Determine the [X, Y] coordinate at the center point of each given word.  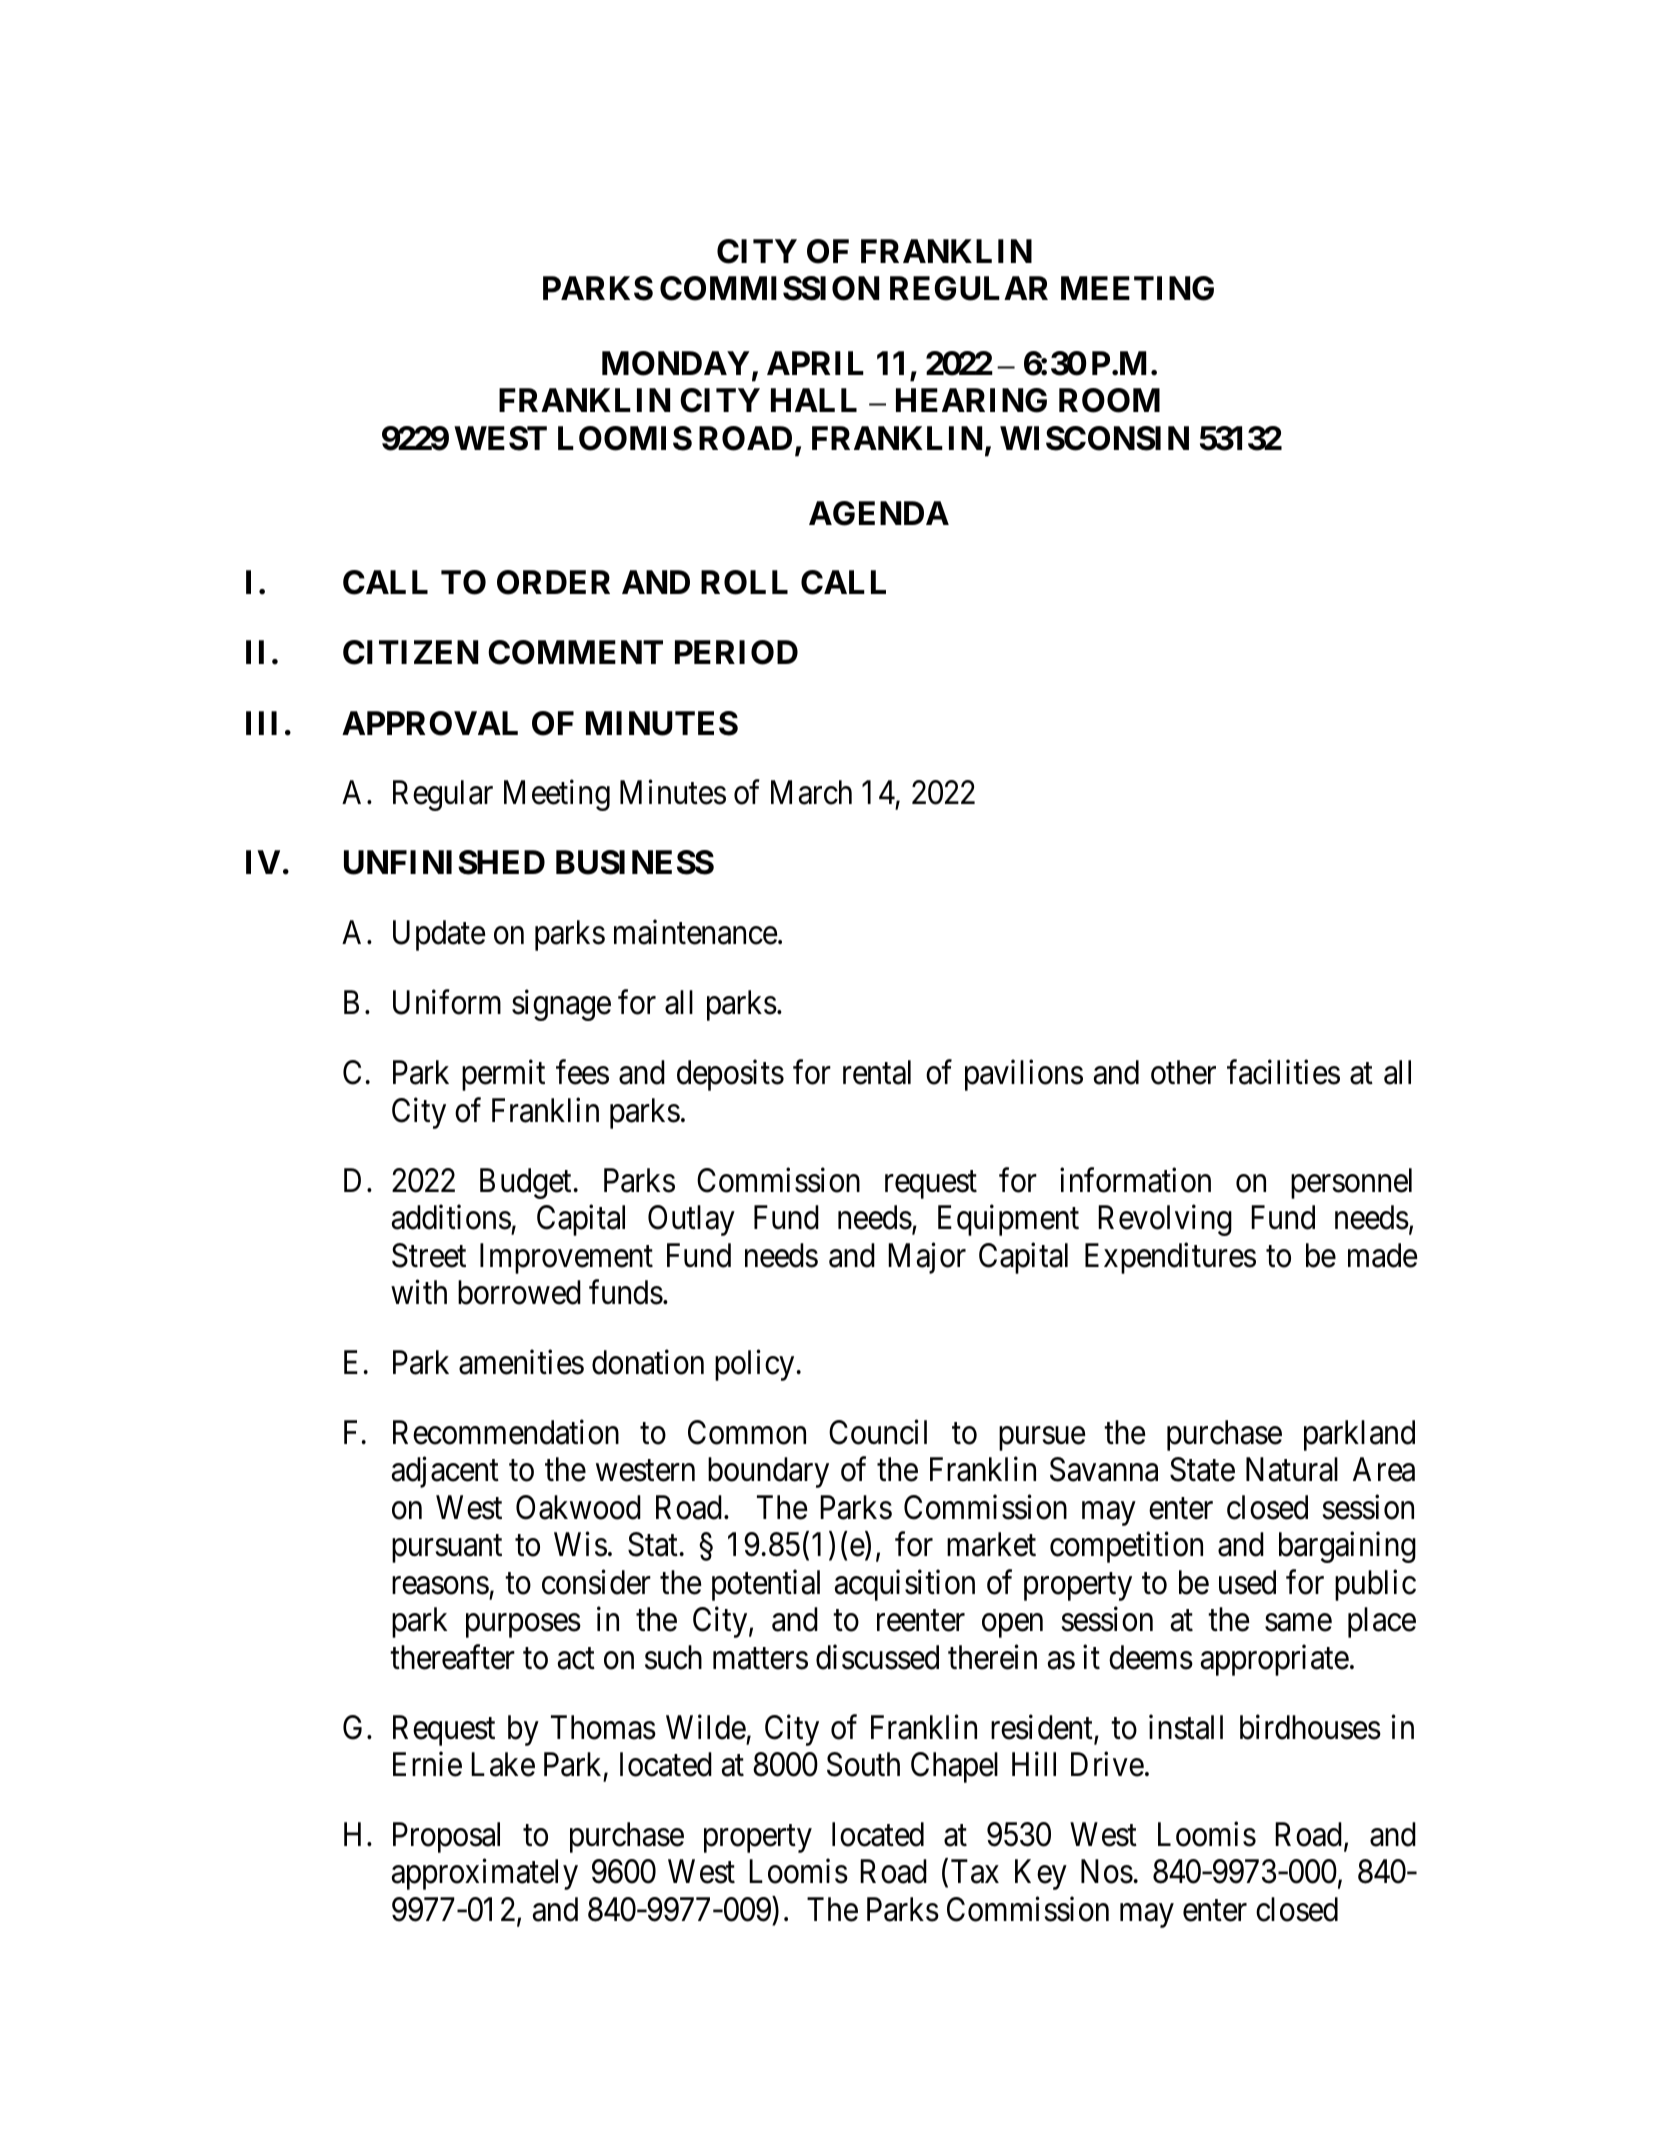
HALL [814, 400]
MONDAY [676, 363]
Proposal [446, 1837]
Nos [1107, 1872]
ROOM [1109, 400]
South [863, 1764]
